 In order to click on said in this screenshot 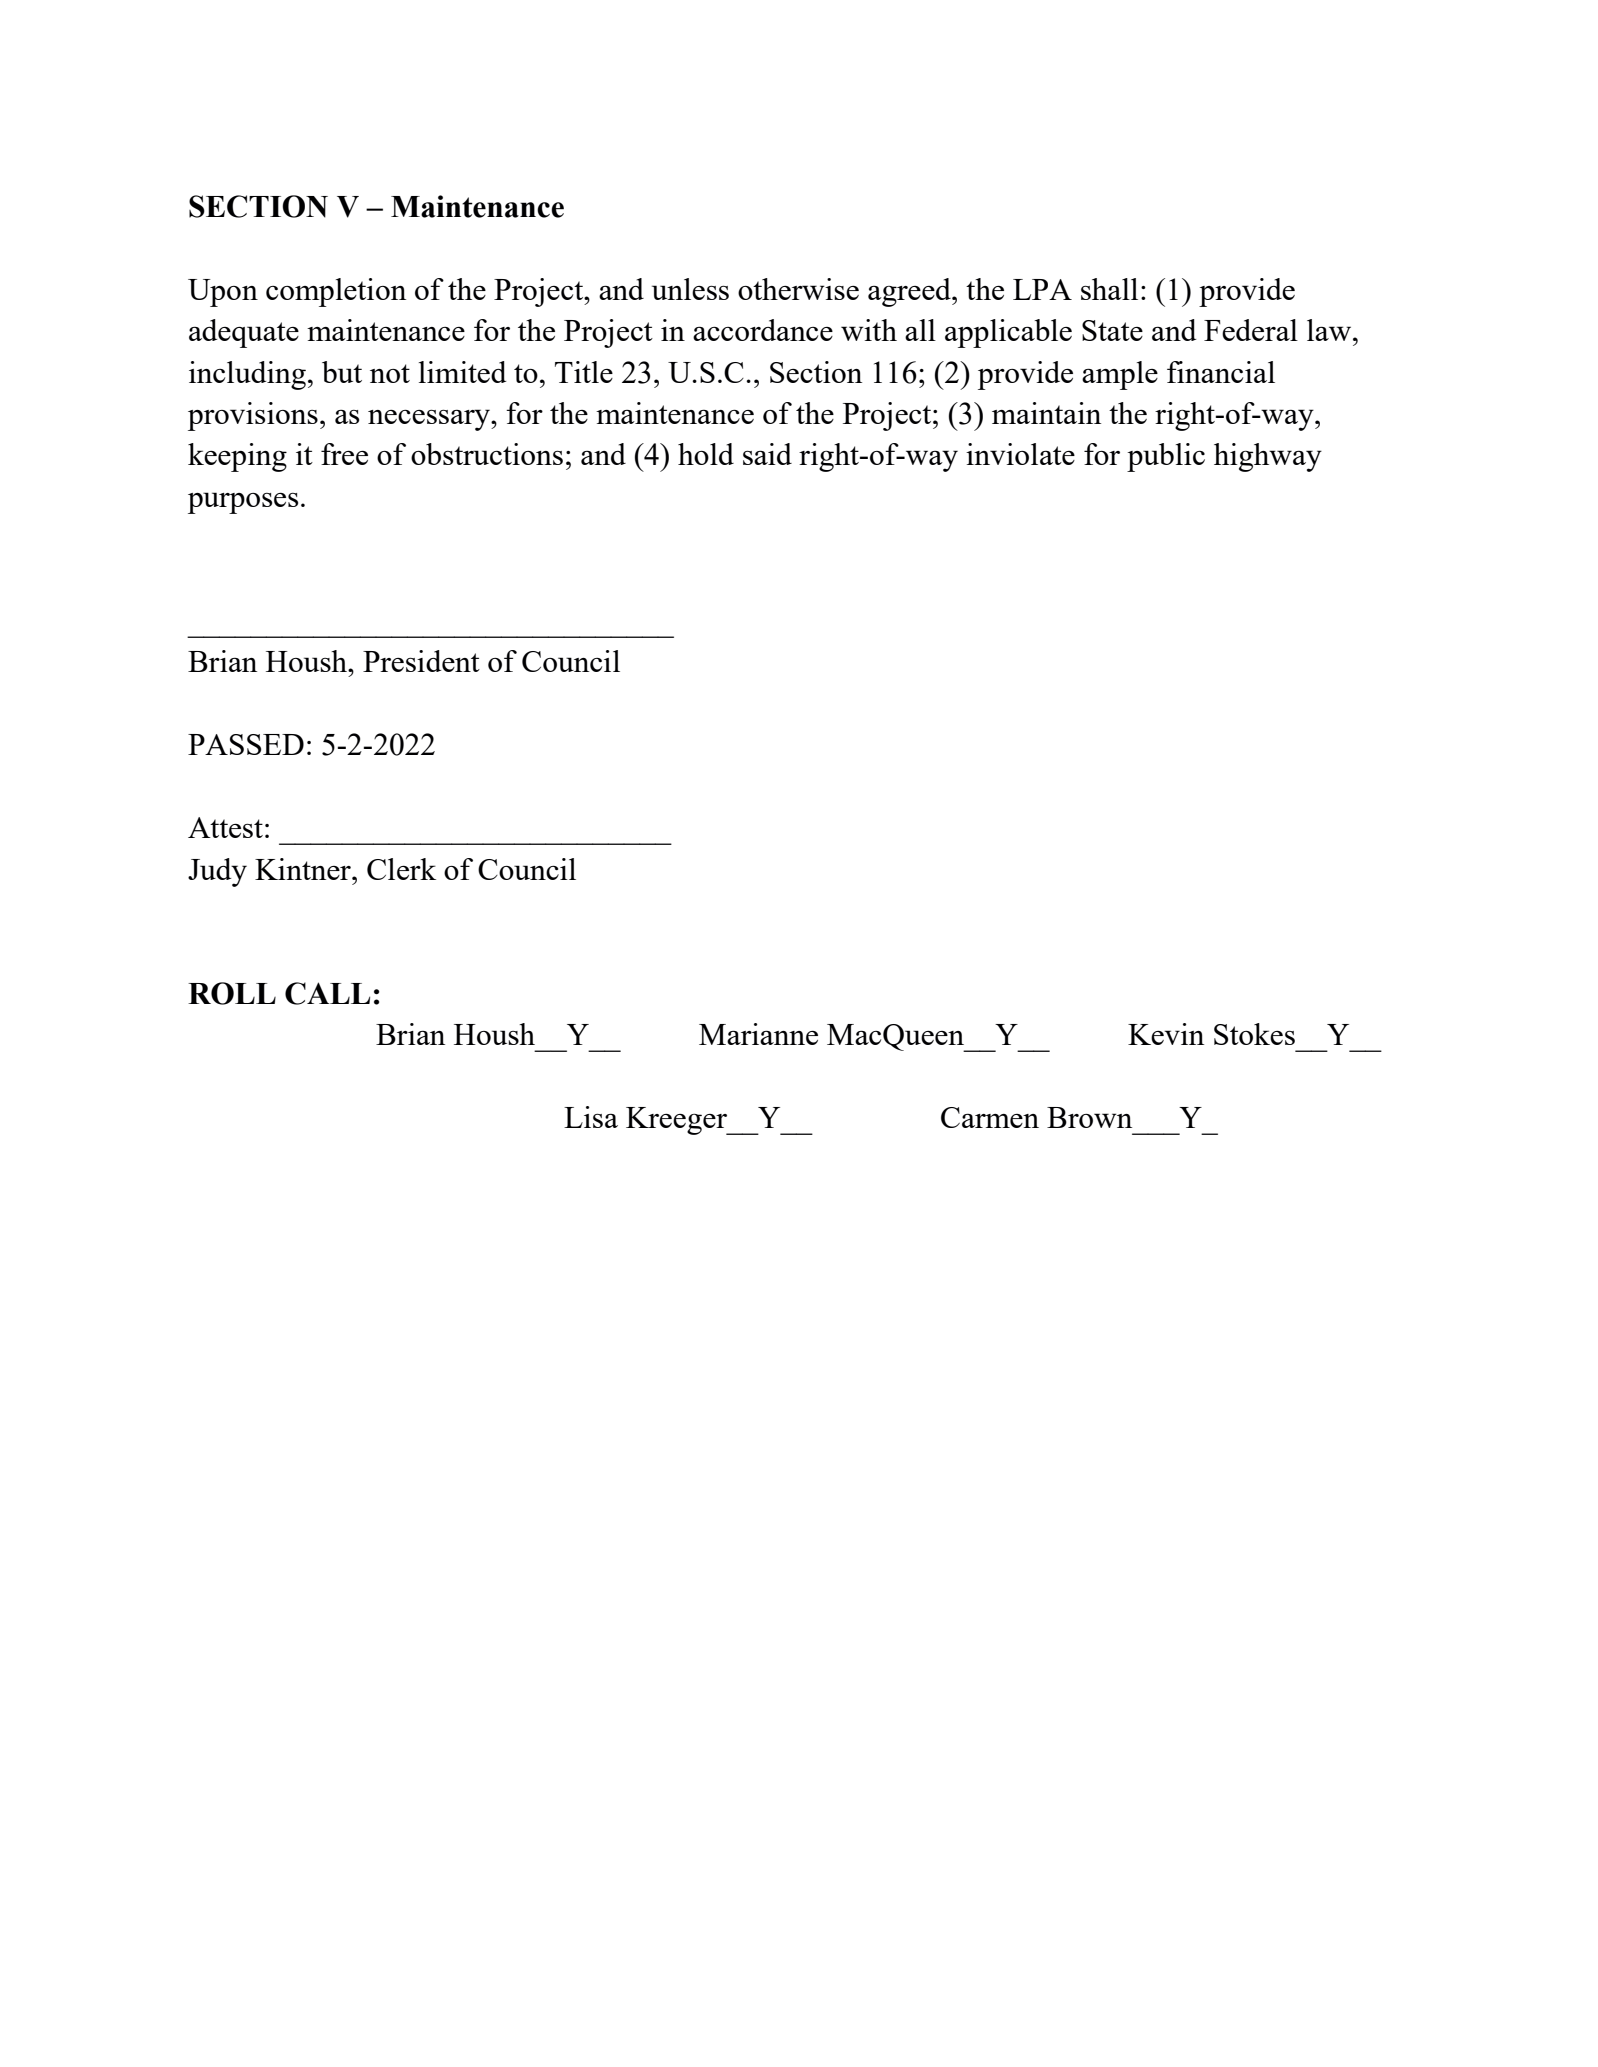, I will do `click(767, 454)`.
